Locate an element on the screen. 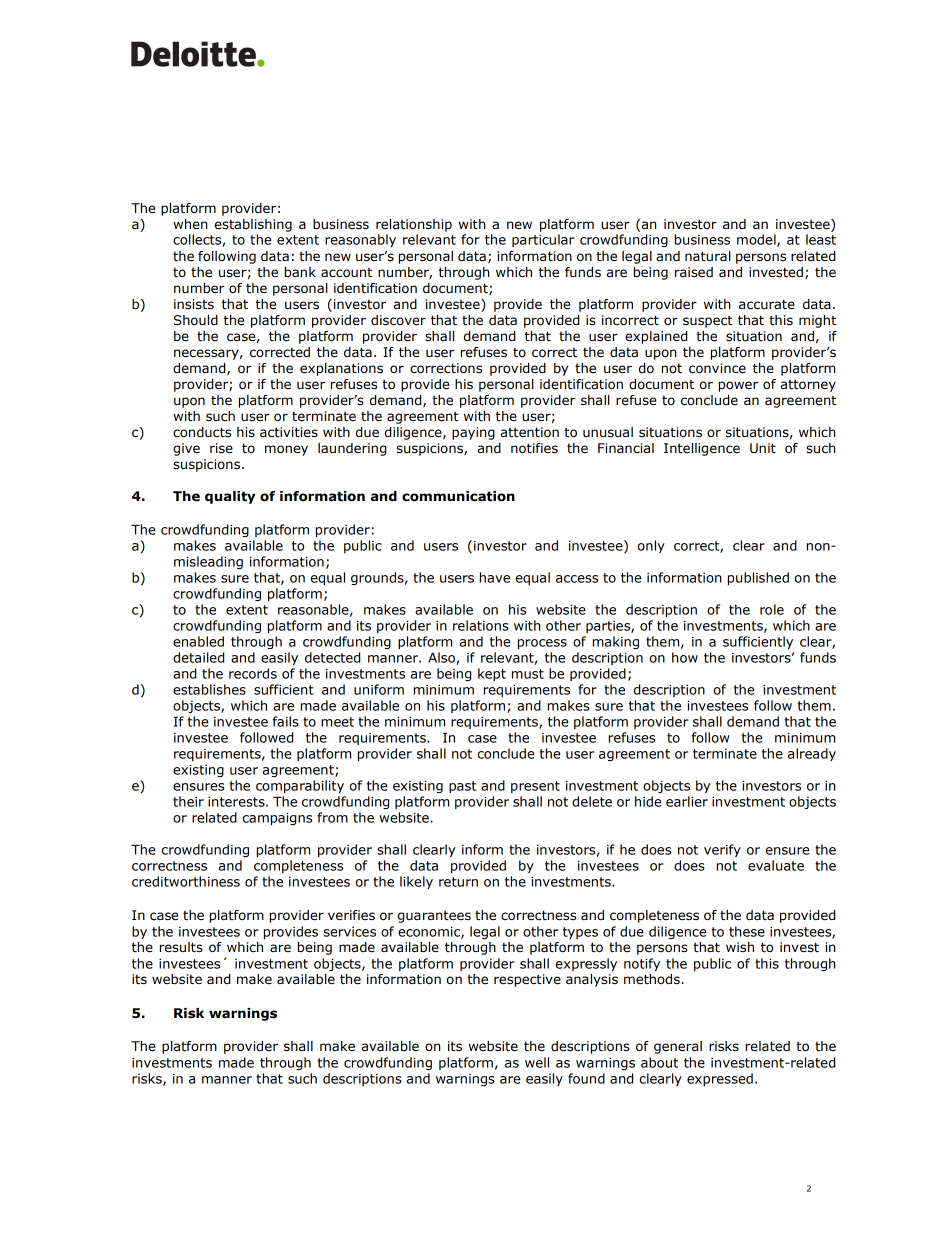 This screenshot has width=952, height=1233. results is located at coordinates (181, 947).
